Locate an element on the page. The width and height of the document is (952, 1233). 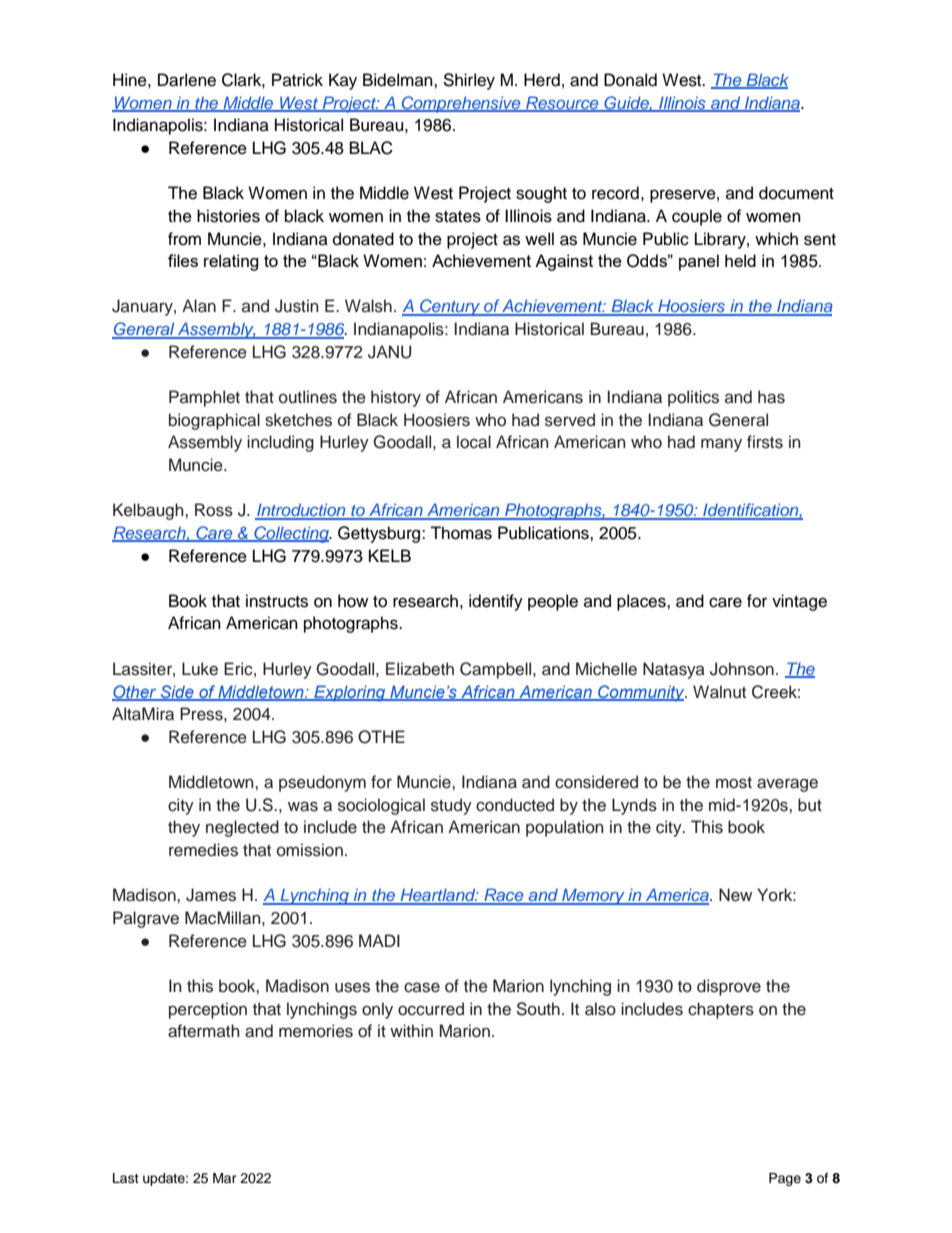
Darlene is located at coordinates (187, 80).
